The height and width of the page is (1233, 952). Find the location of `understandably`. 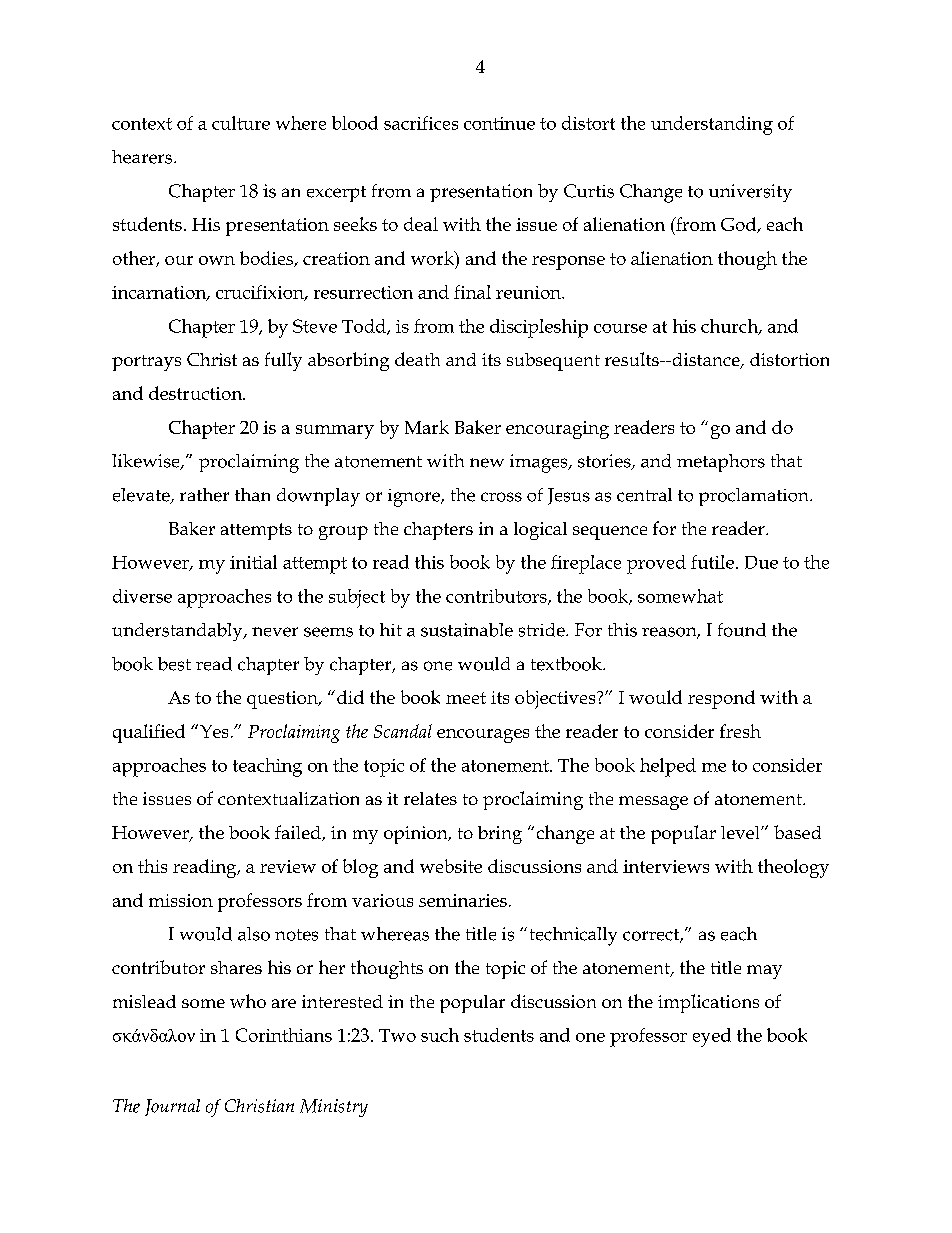

understandably is located at coordinates (178, 632).
